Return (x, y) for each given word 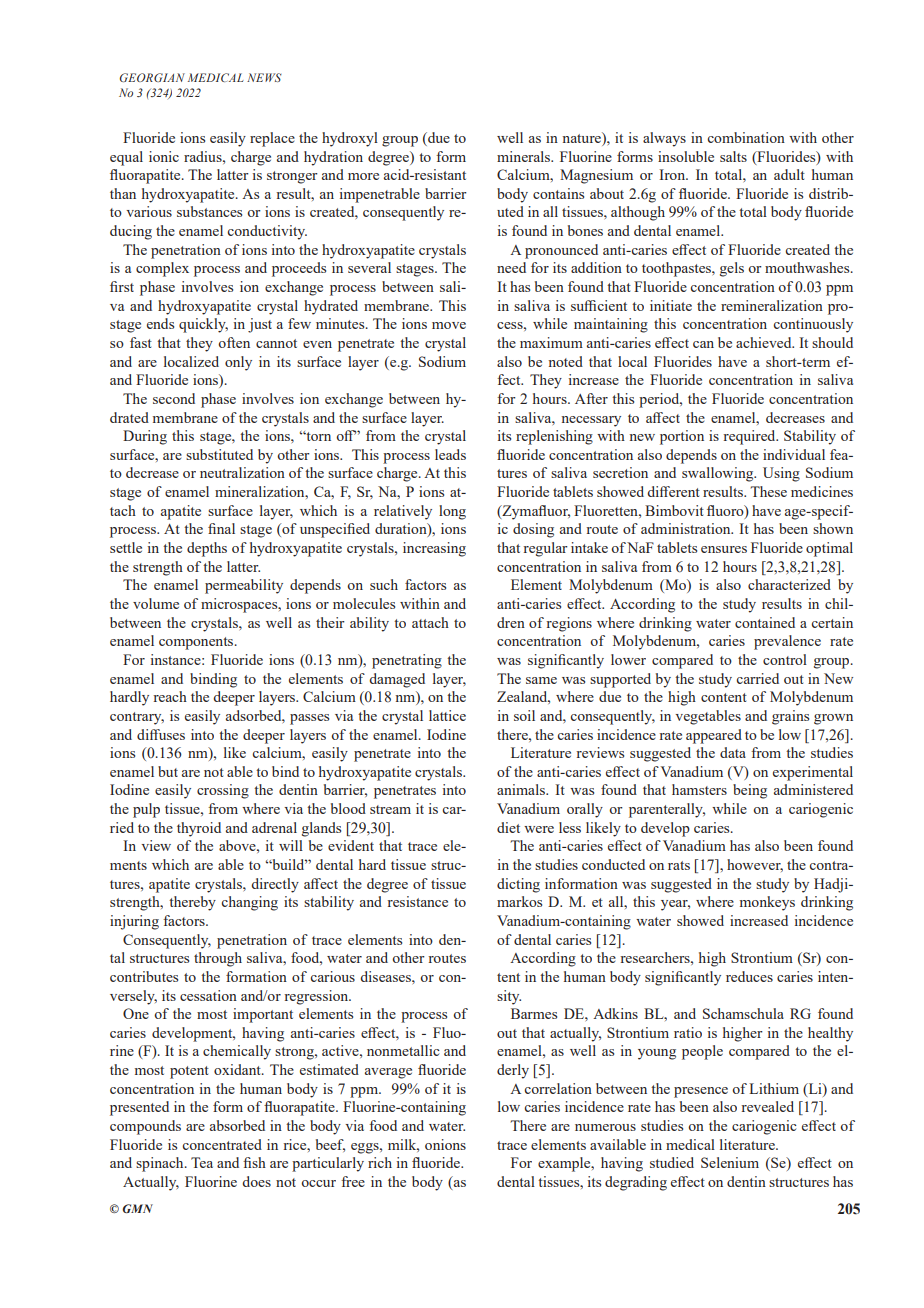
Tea (202, 1162)
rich (380, 1162)
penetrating (407, 661)
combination (746, 137)
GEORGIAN (152, 77)
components (197, 643)
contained (765, 622)
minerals (525, 156)
